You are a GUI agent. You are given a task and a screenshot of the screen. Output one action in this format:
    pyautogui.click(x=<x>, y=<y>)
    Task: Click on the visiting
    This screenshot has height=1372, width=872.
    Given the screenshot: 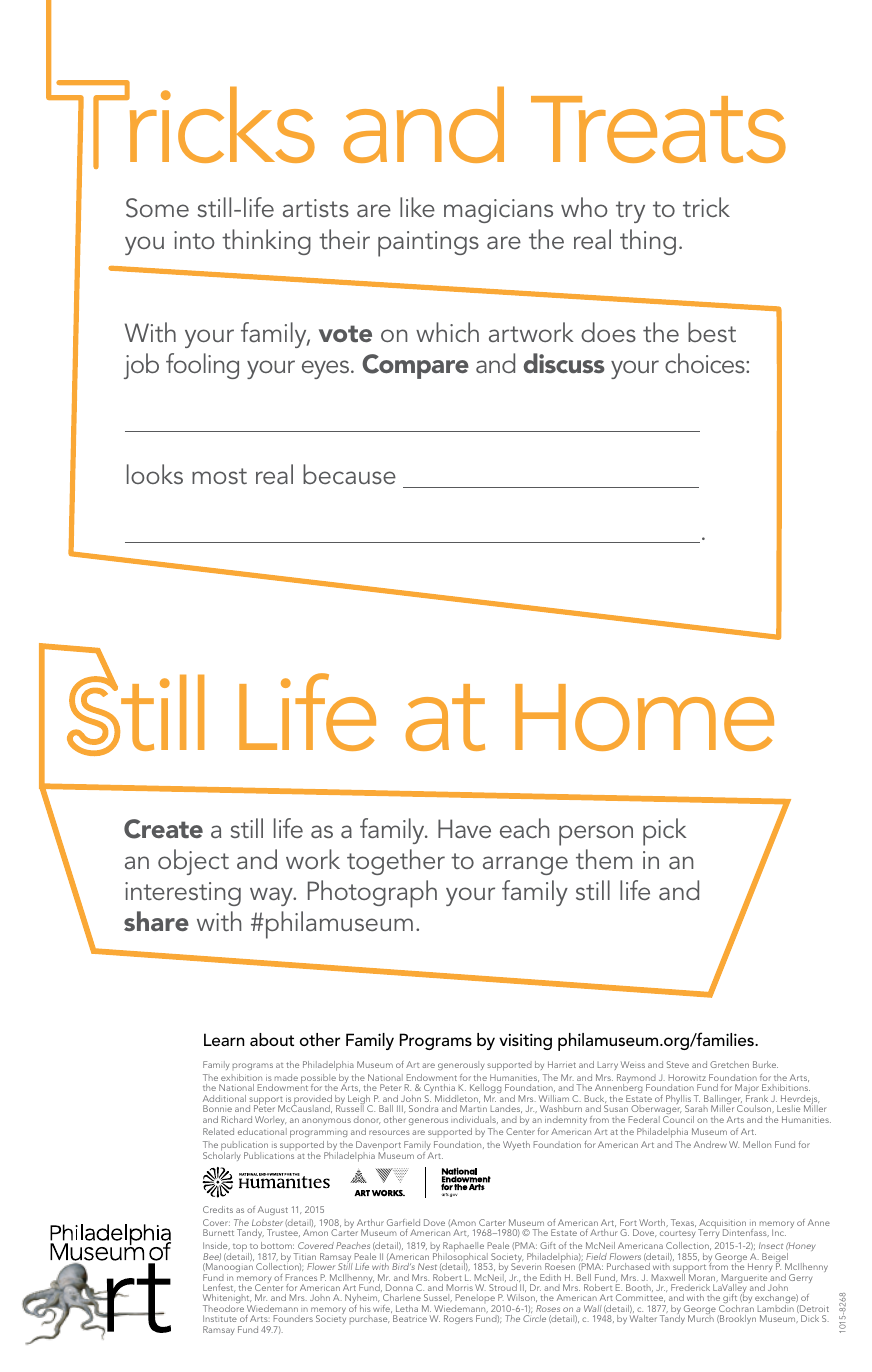 What is the action you would take?
    pyautogui.click(x=525, y=1042)
